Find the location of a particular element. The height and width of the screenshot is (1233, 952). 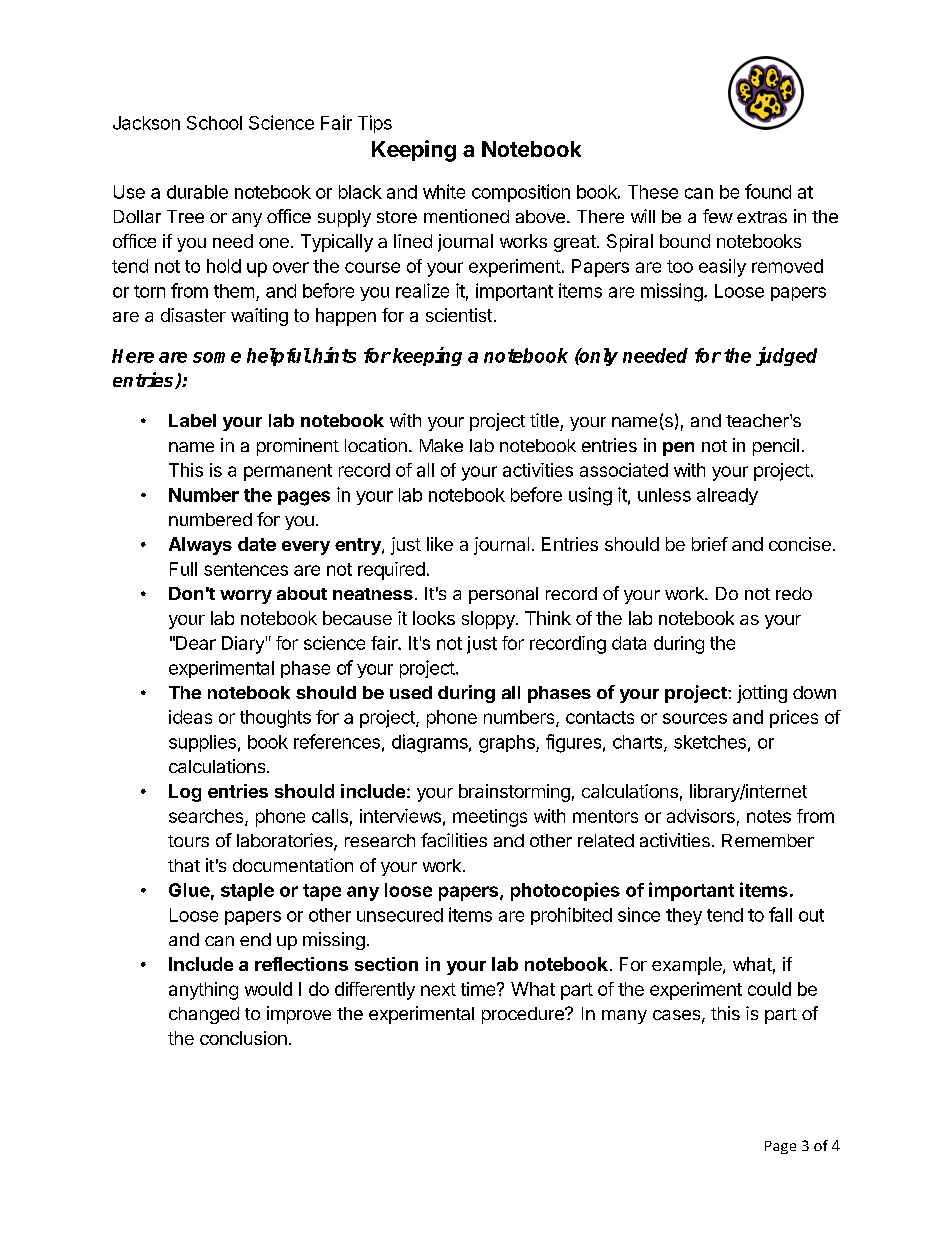

graphs is located at coordinates (508, 744).
